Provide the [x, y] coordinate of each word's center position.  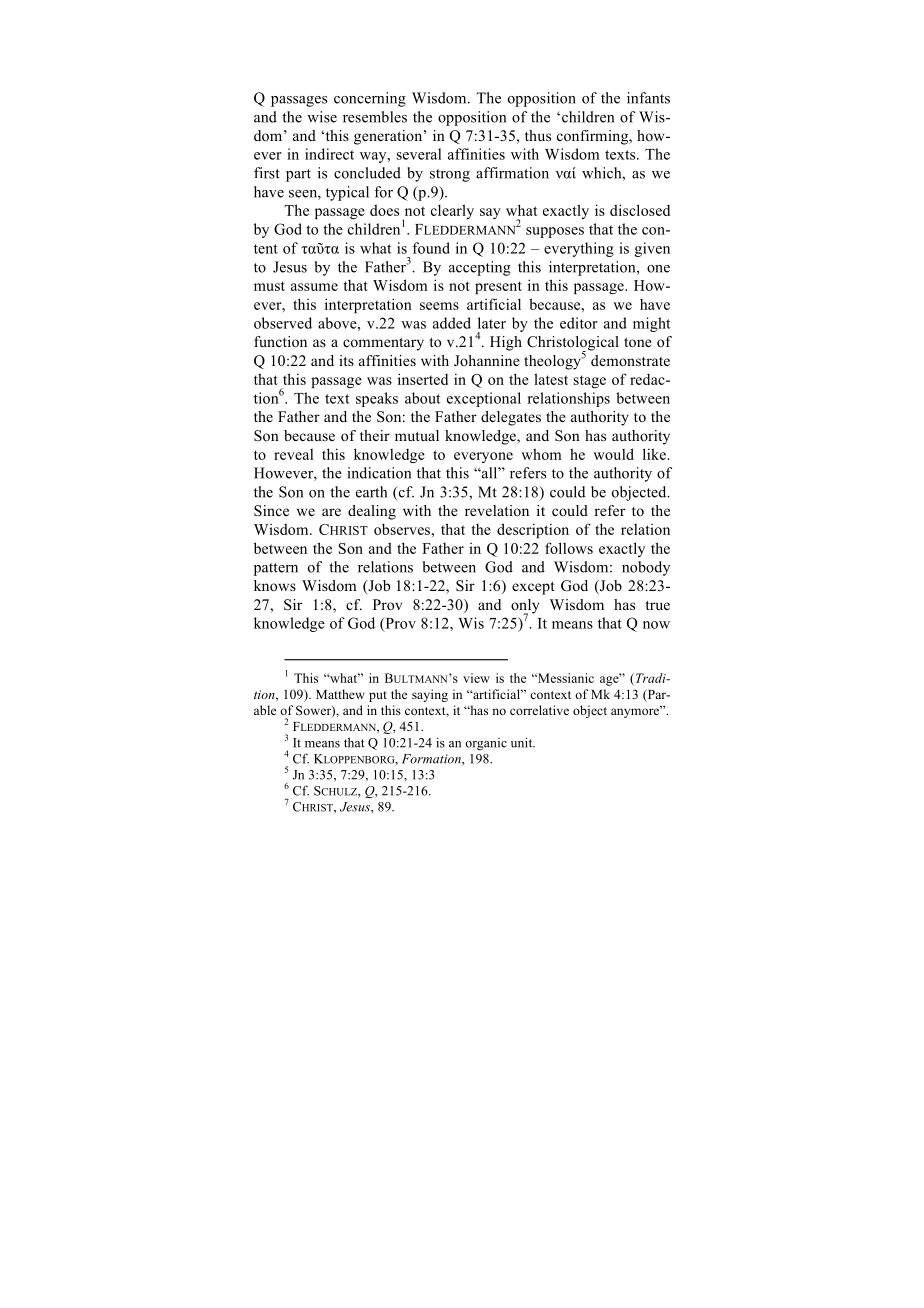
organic [486, 744]
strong [450, 175]
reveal [293, 454]
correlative [539, 710]
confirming [594, 137]
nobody [646, 568]
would [613, 454]
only [525, 607]
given [652, 249]
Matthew [340, 694]
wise [322, 117]
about [423, 398]
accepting [480, 268]
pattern [276, 569]
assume [314, 287]
